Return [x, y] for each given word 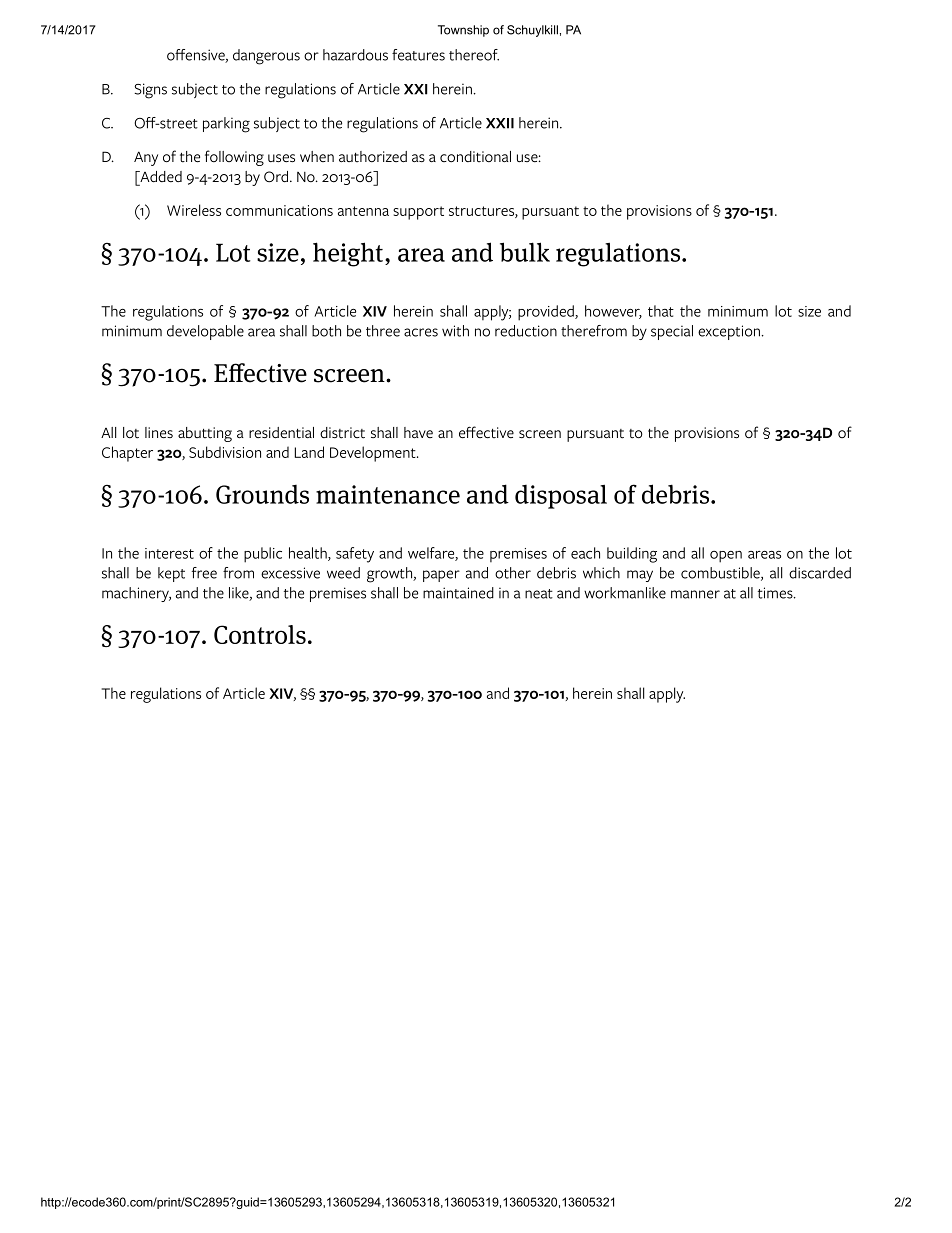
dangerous [266, 57]
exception [729, 332]
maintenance [388, 494]
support [418, 213]
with [455, 331]
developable [205, 332]
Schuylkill [532, 31]
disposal [561, 497]
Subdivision [225, 452]
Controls [260, 634]
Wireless [194, 210]
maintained [458, 593]
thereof [474, 55]
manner [695, 594]
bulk [525, 252]
